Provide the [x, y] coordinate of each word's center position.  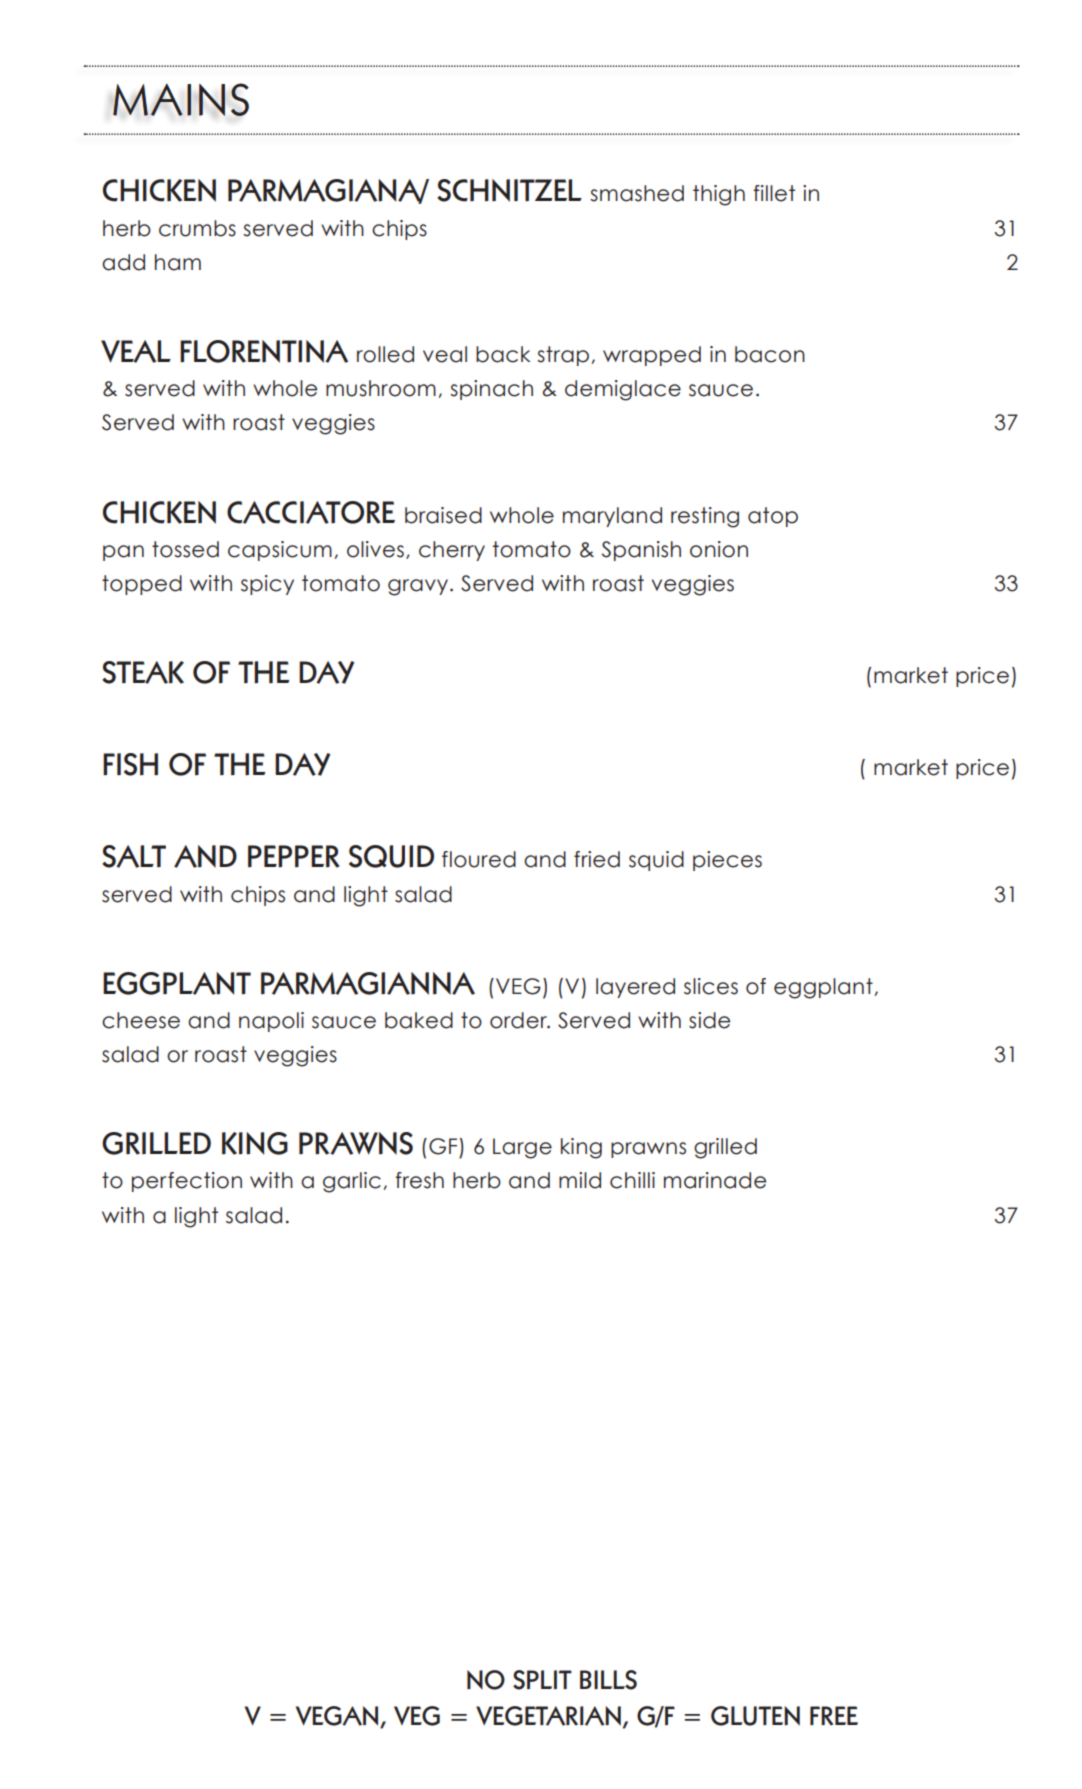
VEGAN [338, 1717]
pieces [727, 861]
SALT [134, 856]
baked [419, 1020]
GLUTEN [755, 1716]
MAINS [181, 99]
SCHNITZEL [509, 190]
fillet [774, 193]
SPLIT [542, 1680]
